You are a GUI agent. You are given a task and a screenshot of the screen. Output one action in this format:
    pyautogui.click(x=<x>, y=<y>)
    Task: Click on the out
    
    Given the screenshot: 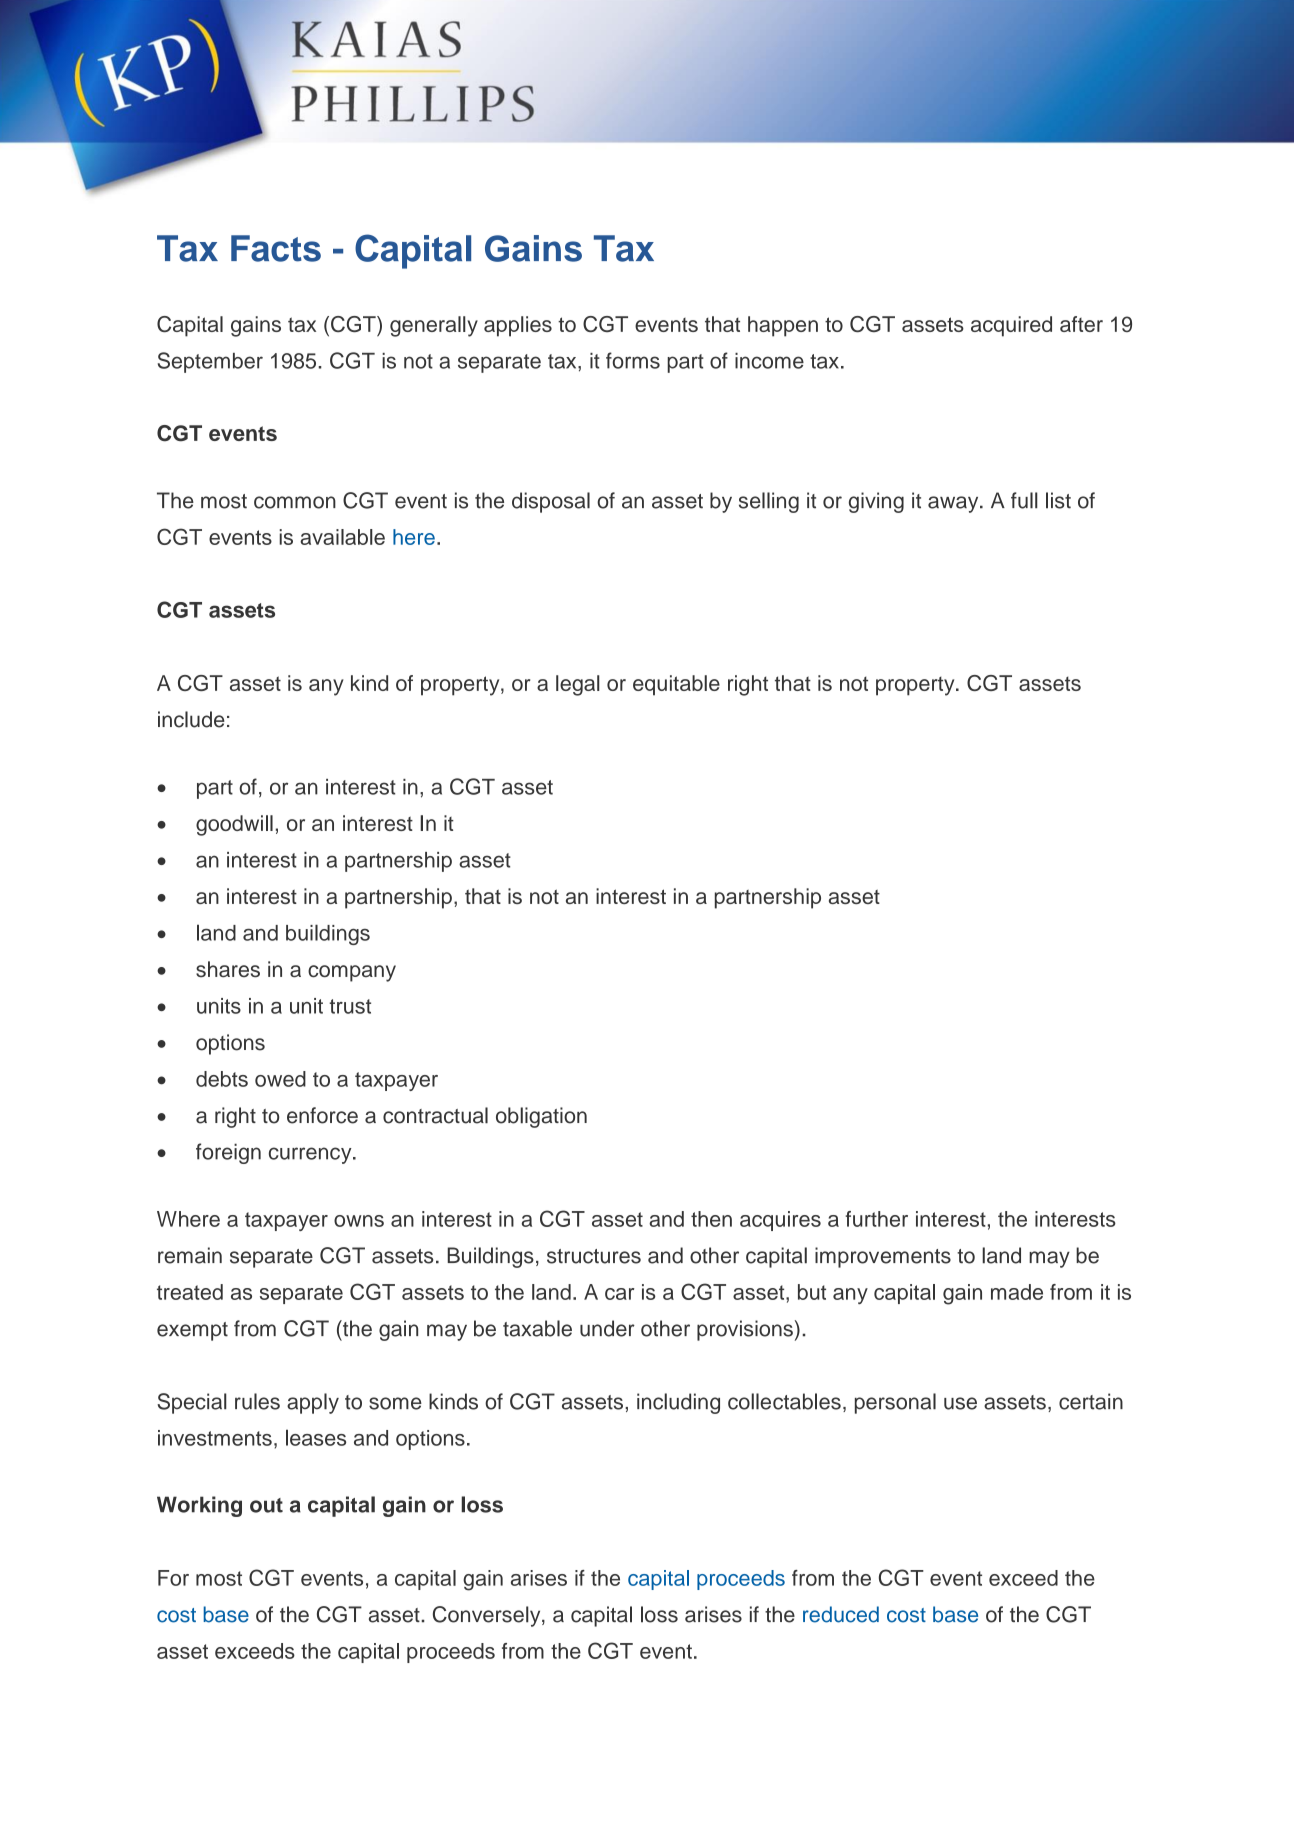 What is the action you would take?
    pyautogui.click(x=266, y=1505)
